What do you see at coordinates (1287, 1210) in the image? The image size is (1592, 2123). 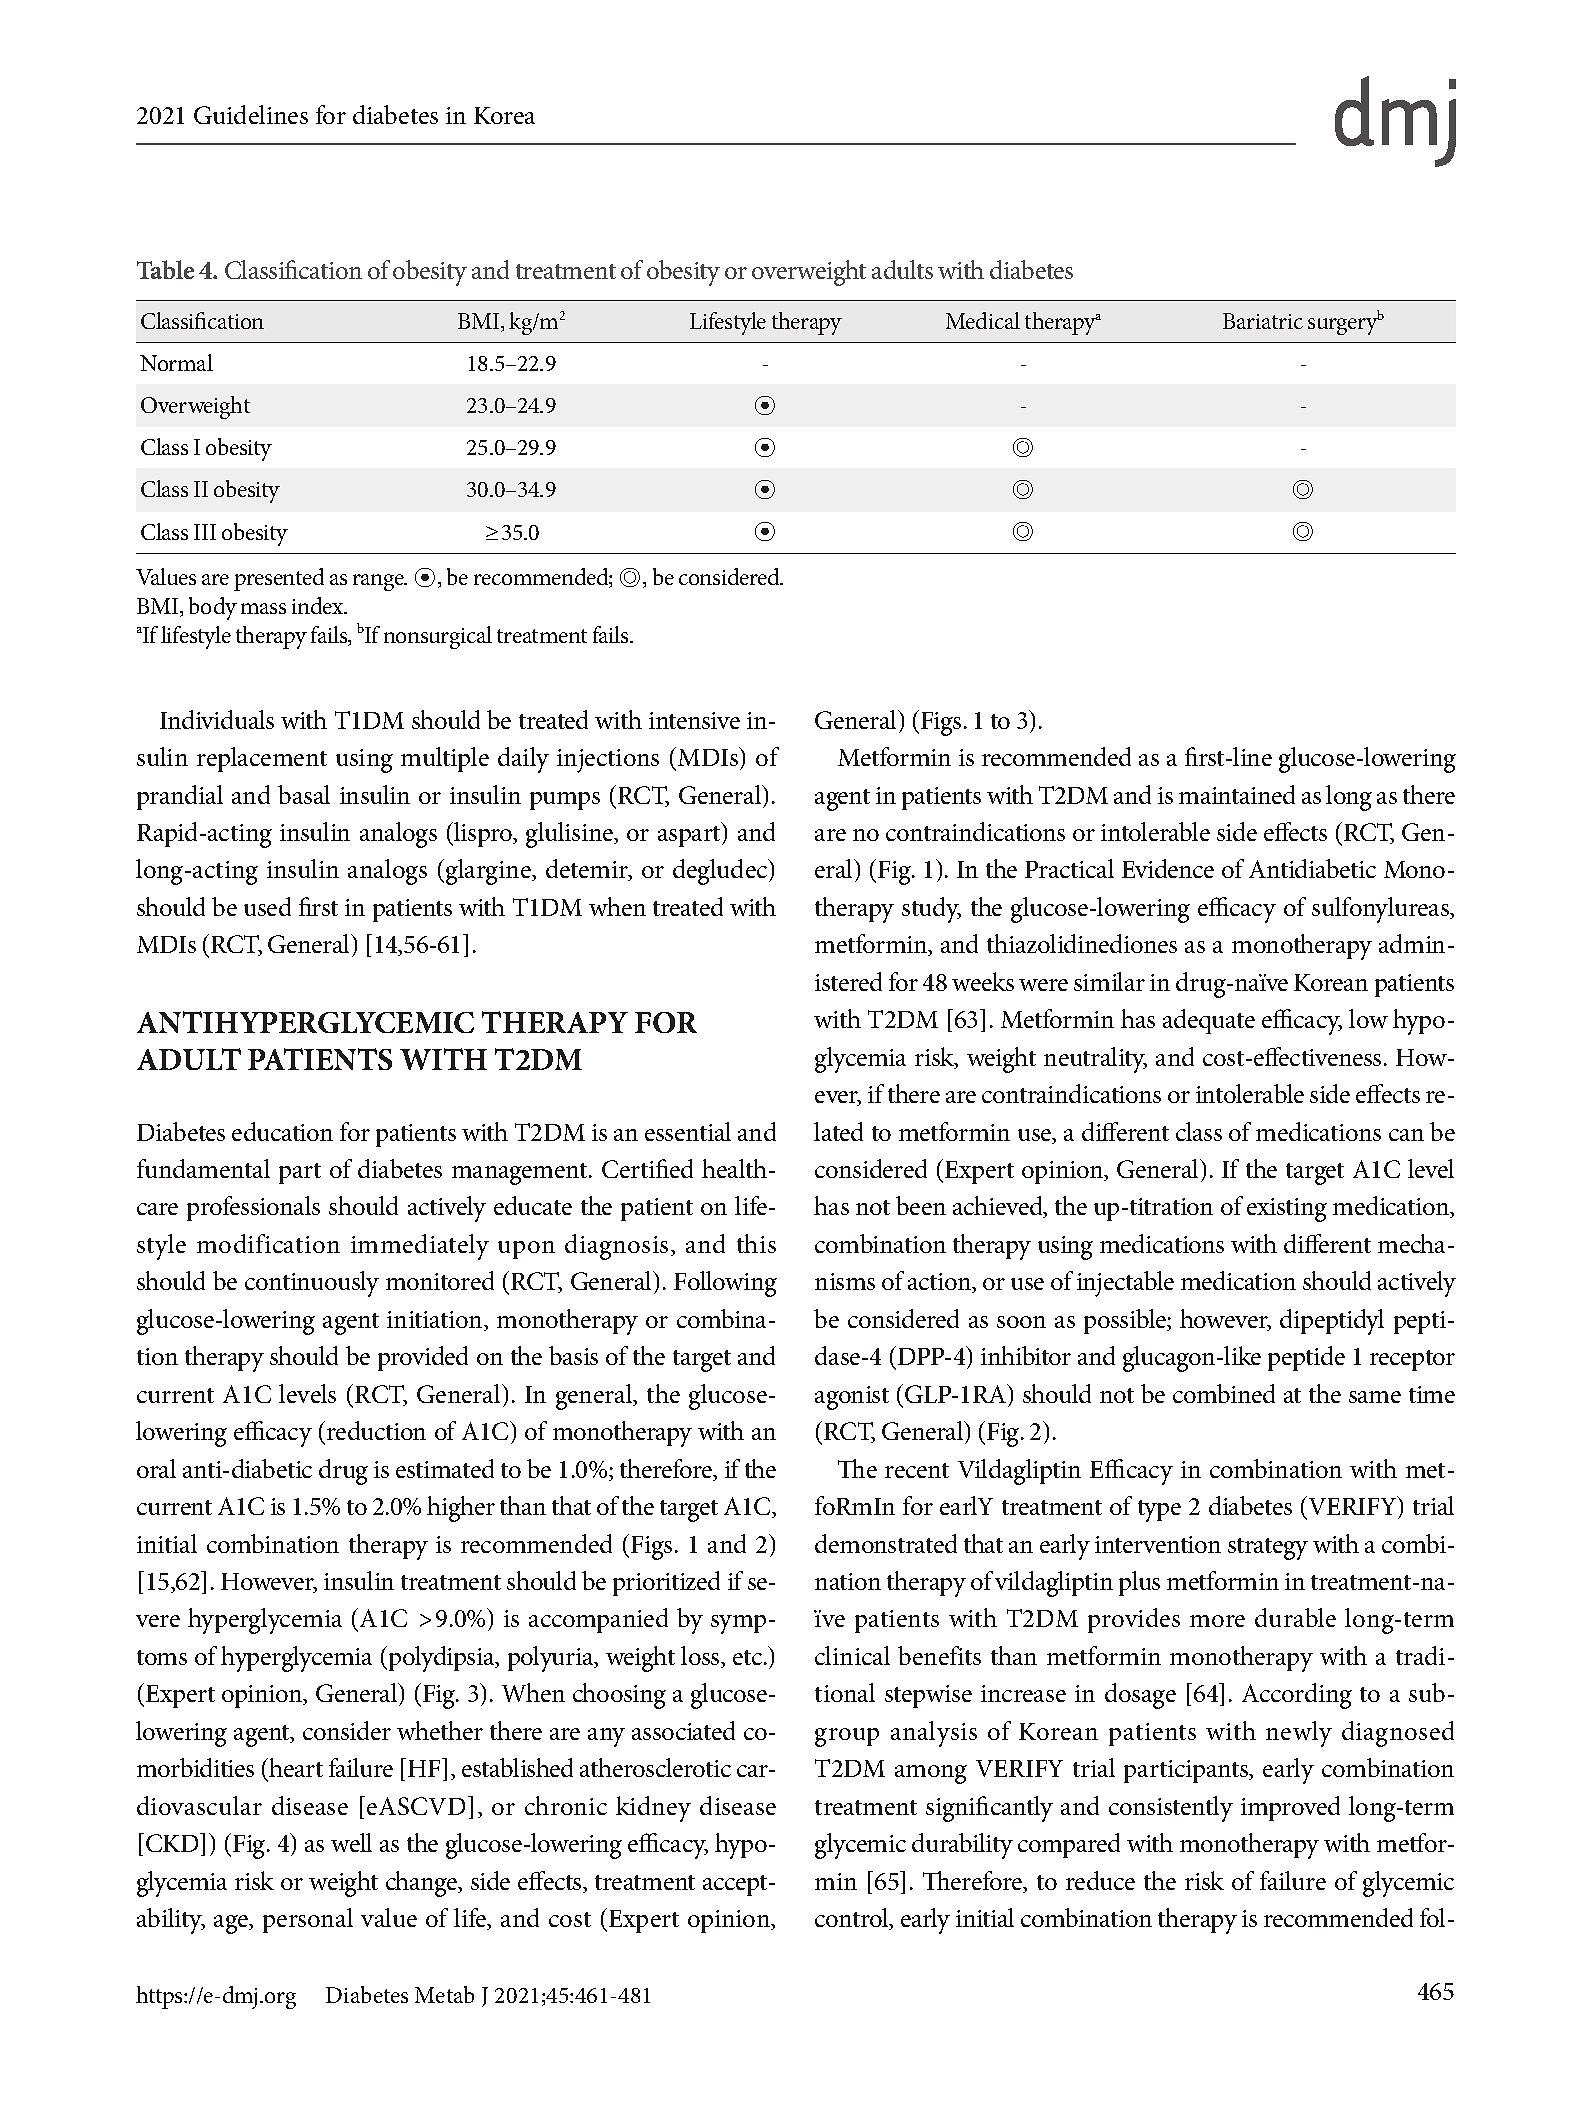 I see `existing` at bounding box center [1287, 1210].
